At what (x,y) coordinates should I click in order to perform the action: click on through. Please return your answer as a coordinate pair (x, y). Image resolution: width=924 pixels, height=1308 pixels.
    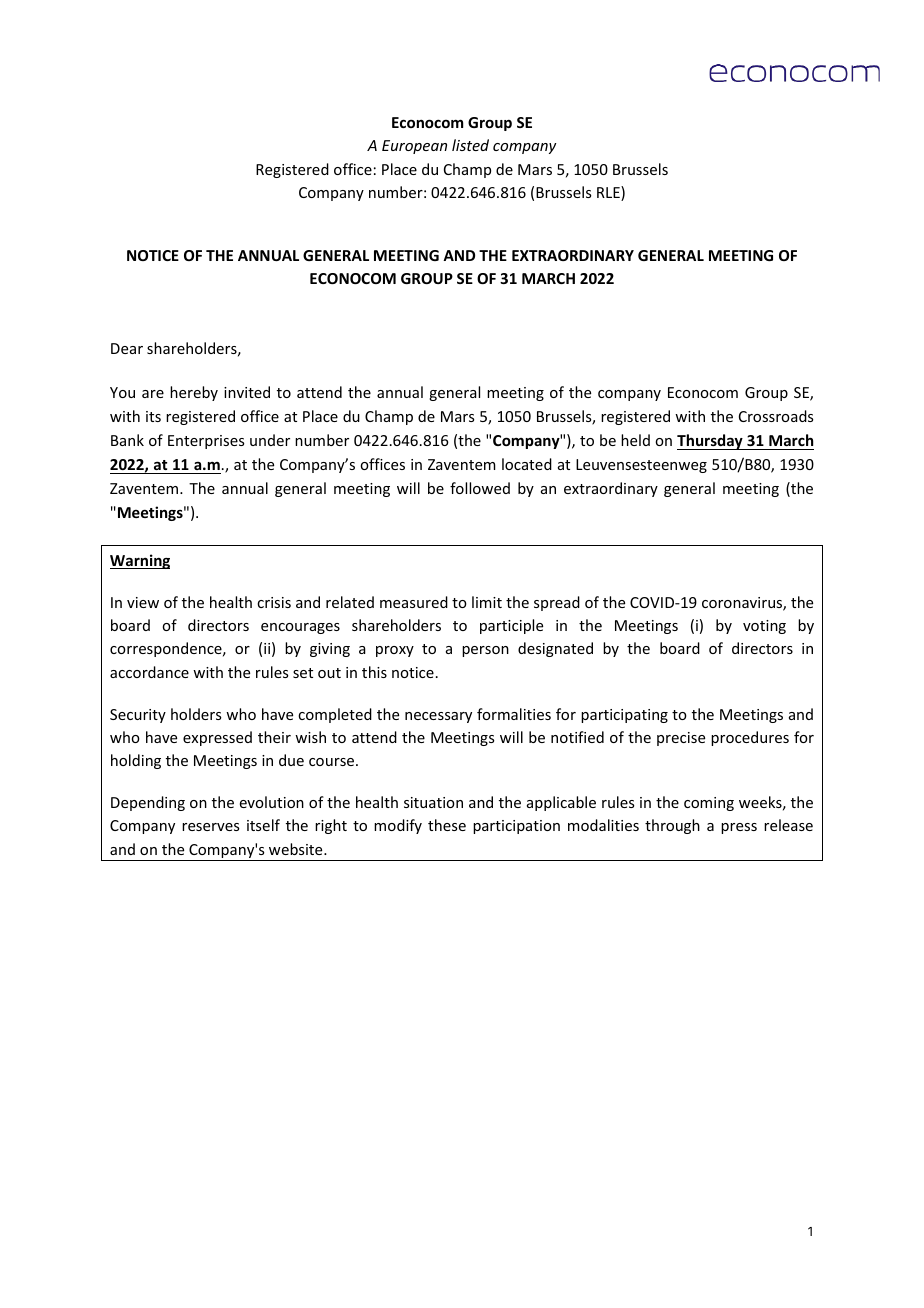
    Looking at the image, I should click on (672, 826).
